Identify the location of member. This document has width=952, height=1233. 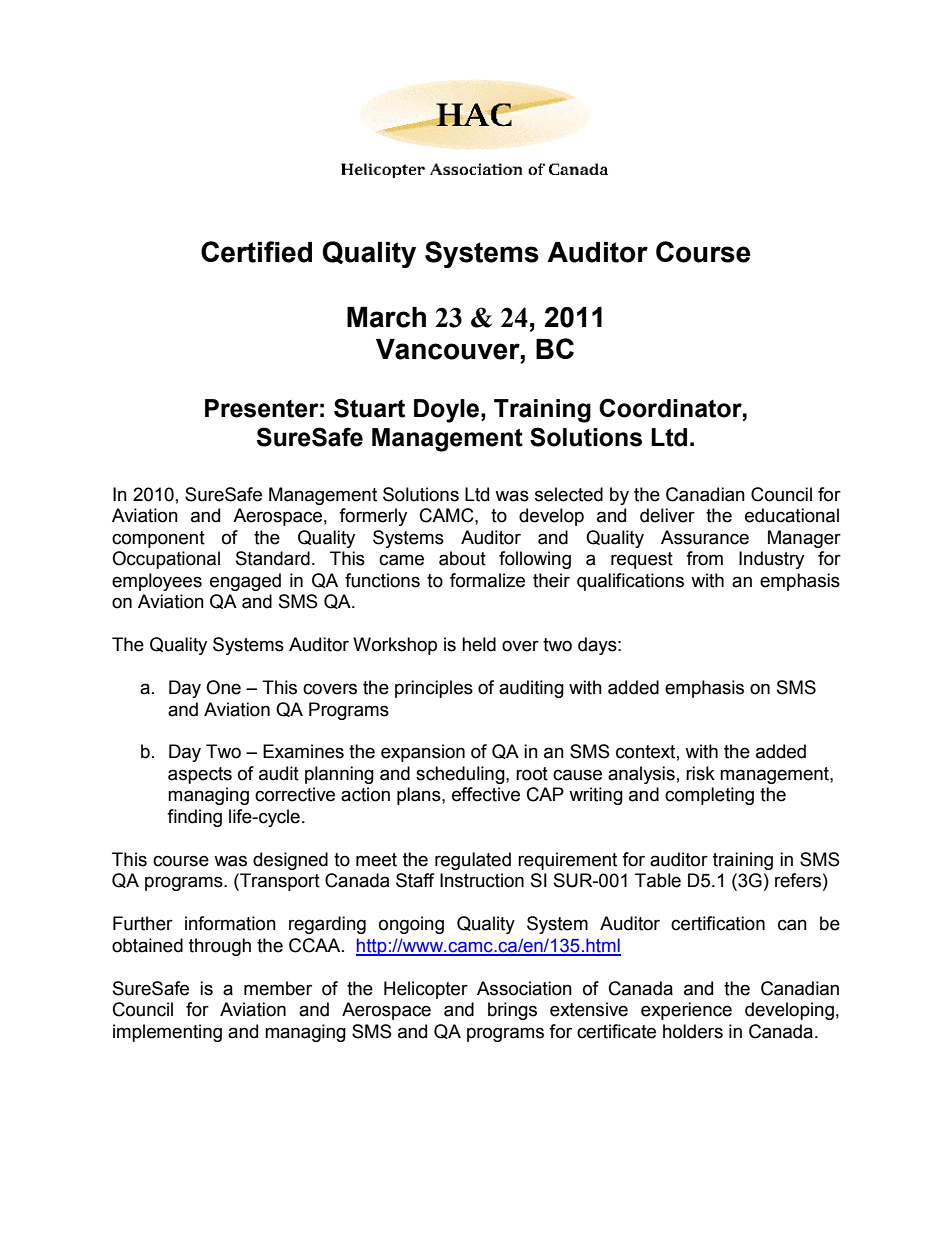
(278, 988).
